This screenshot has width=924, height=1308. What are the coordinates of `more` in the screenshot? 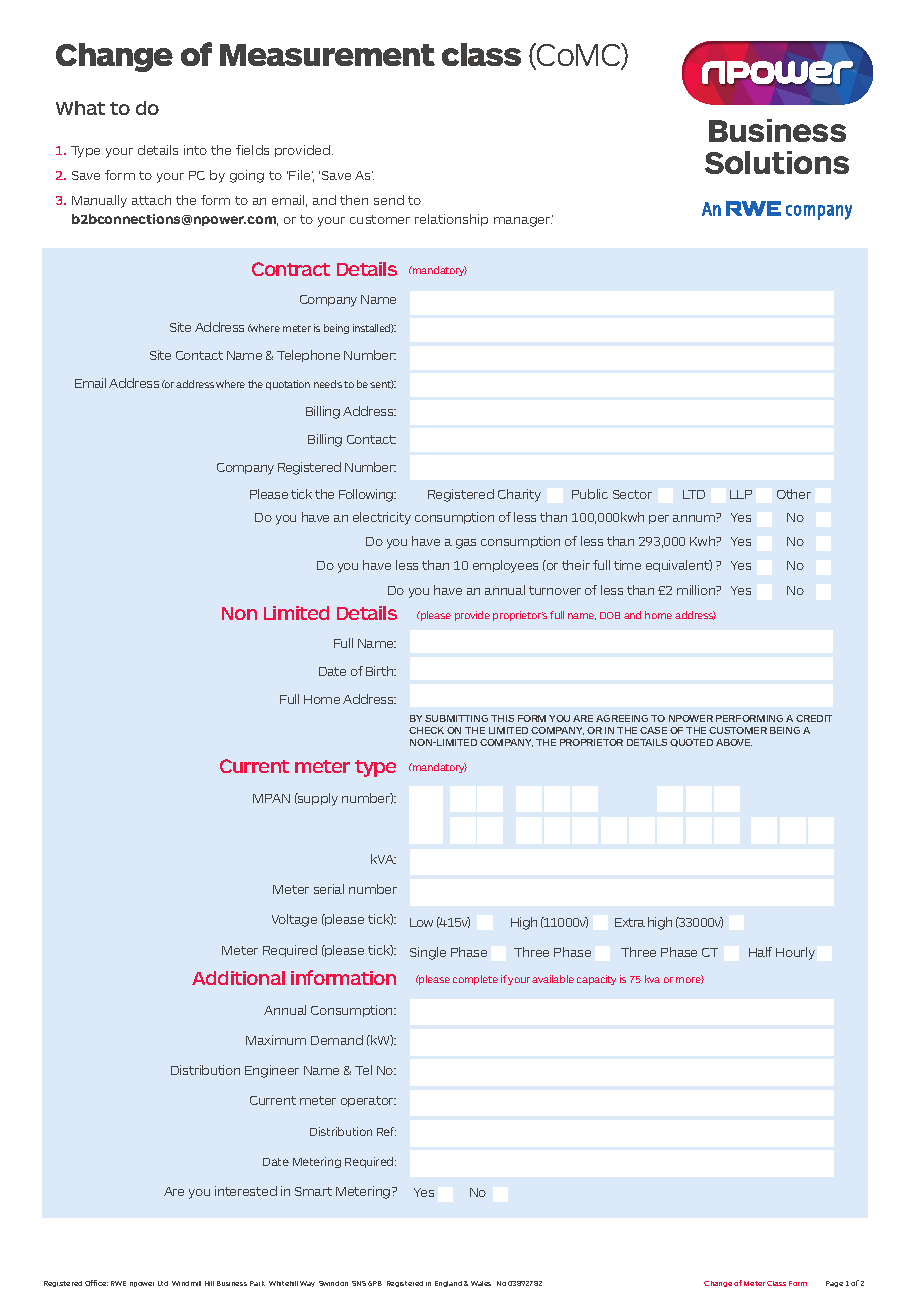 It's located at (690, 979).
